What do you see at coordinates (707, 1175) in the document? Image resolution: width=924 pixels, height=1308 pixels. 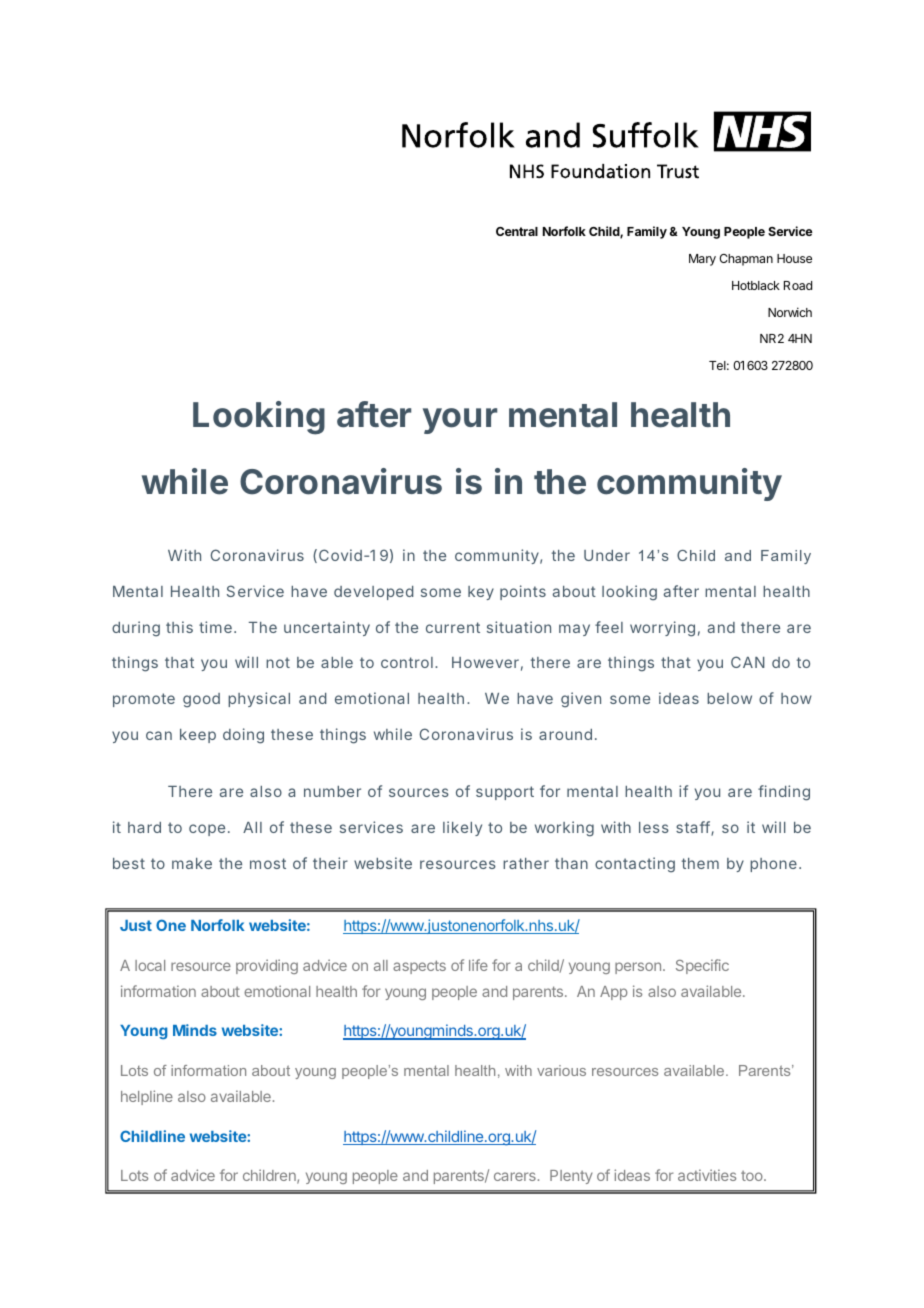 I see `activities` at bounding box center [707, 1175].
